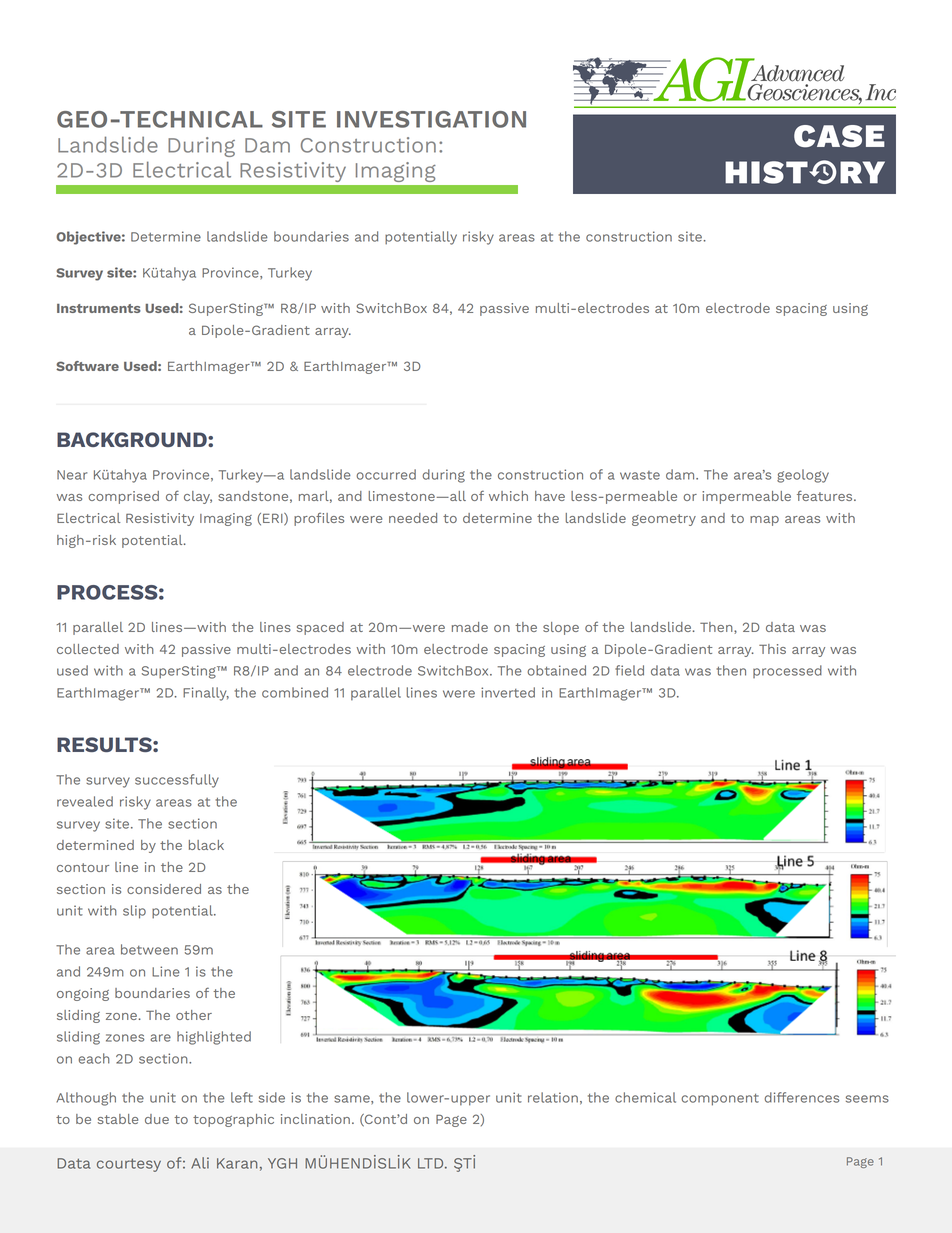 The height and width of the screenshot is (1233, 952). What do you see at coordinates (157, 1119) in the screenshot?
I see `due` at bounding box center [157, 1119].
